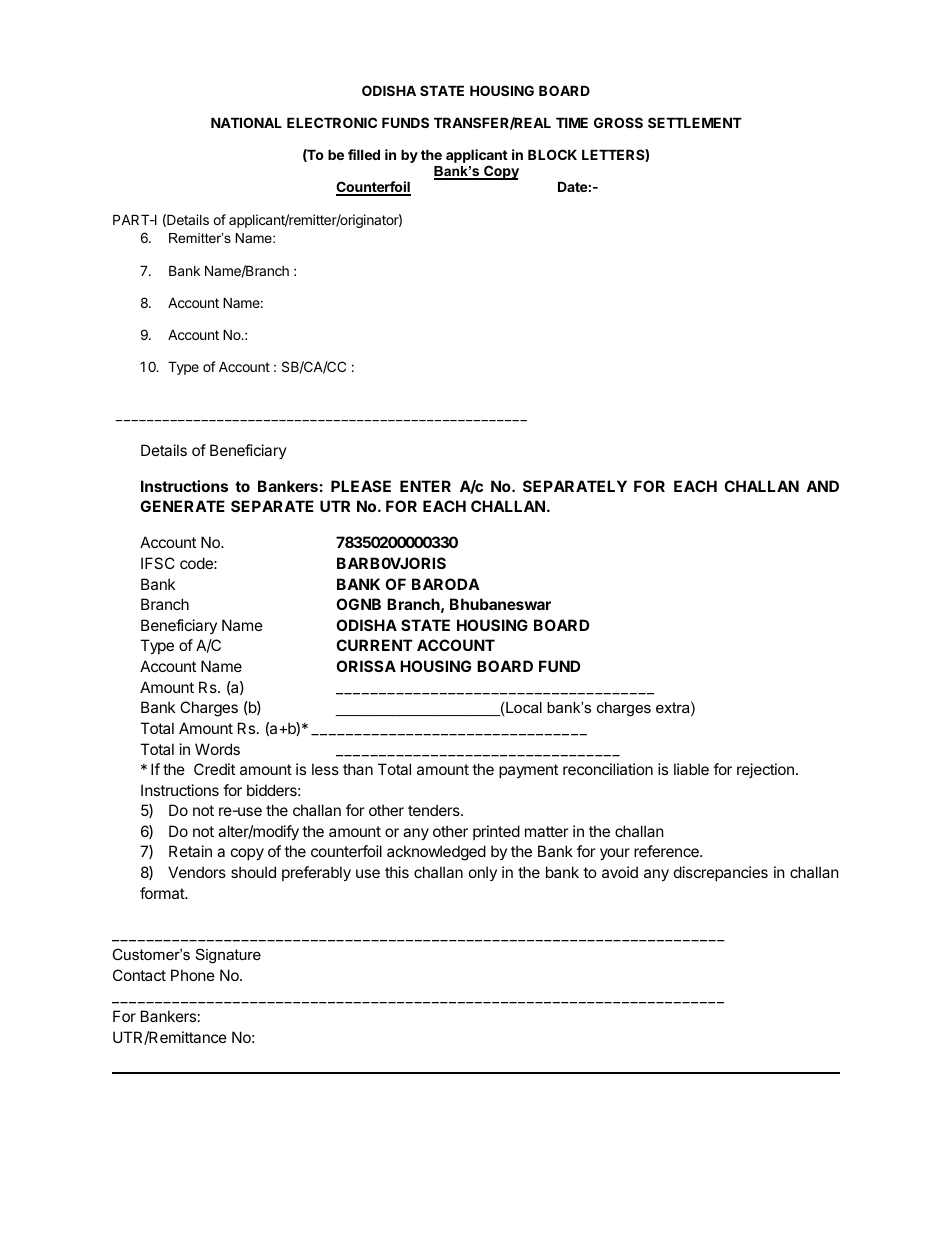 This image has height=1233, width=952. Describe the element at coordinates (483, 873) in the image. I see `only` at that location.
